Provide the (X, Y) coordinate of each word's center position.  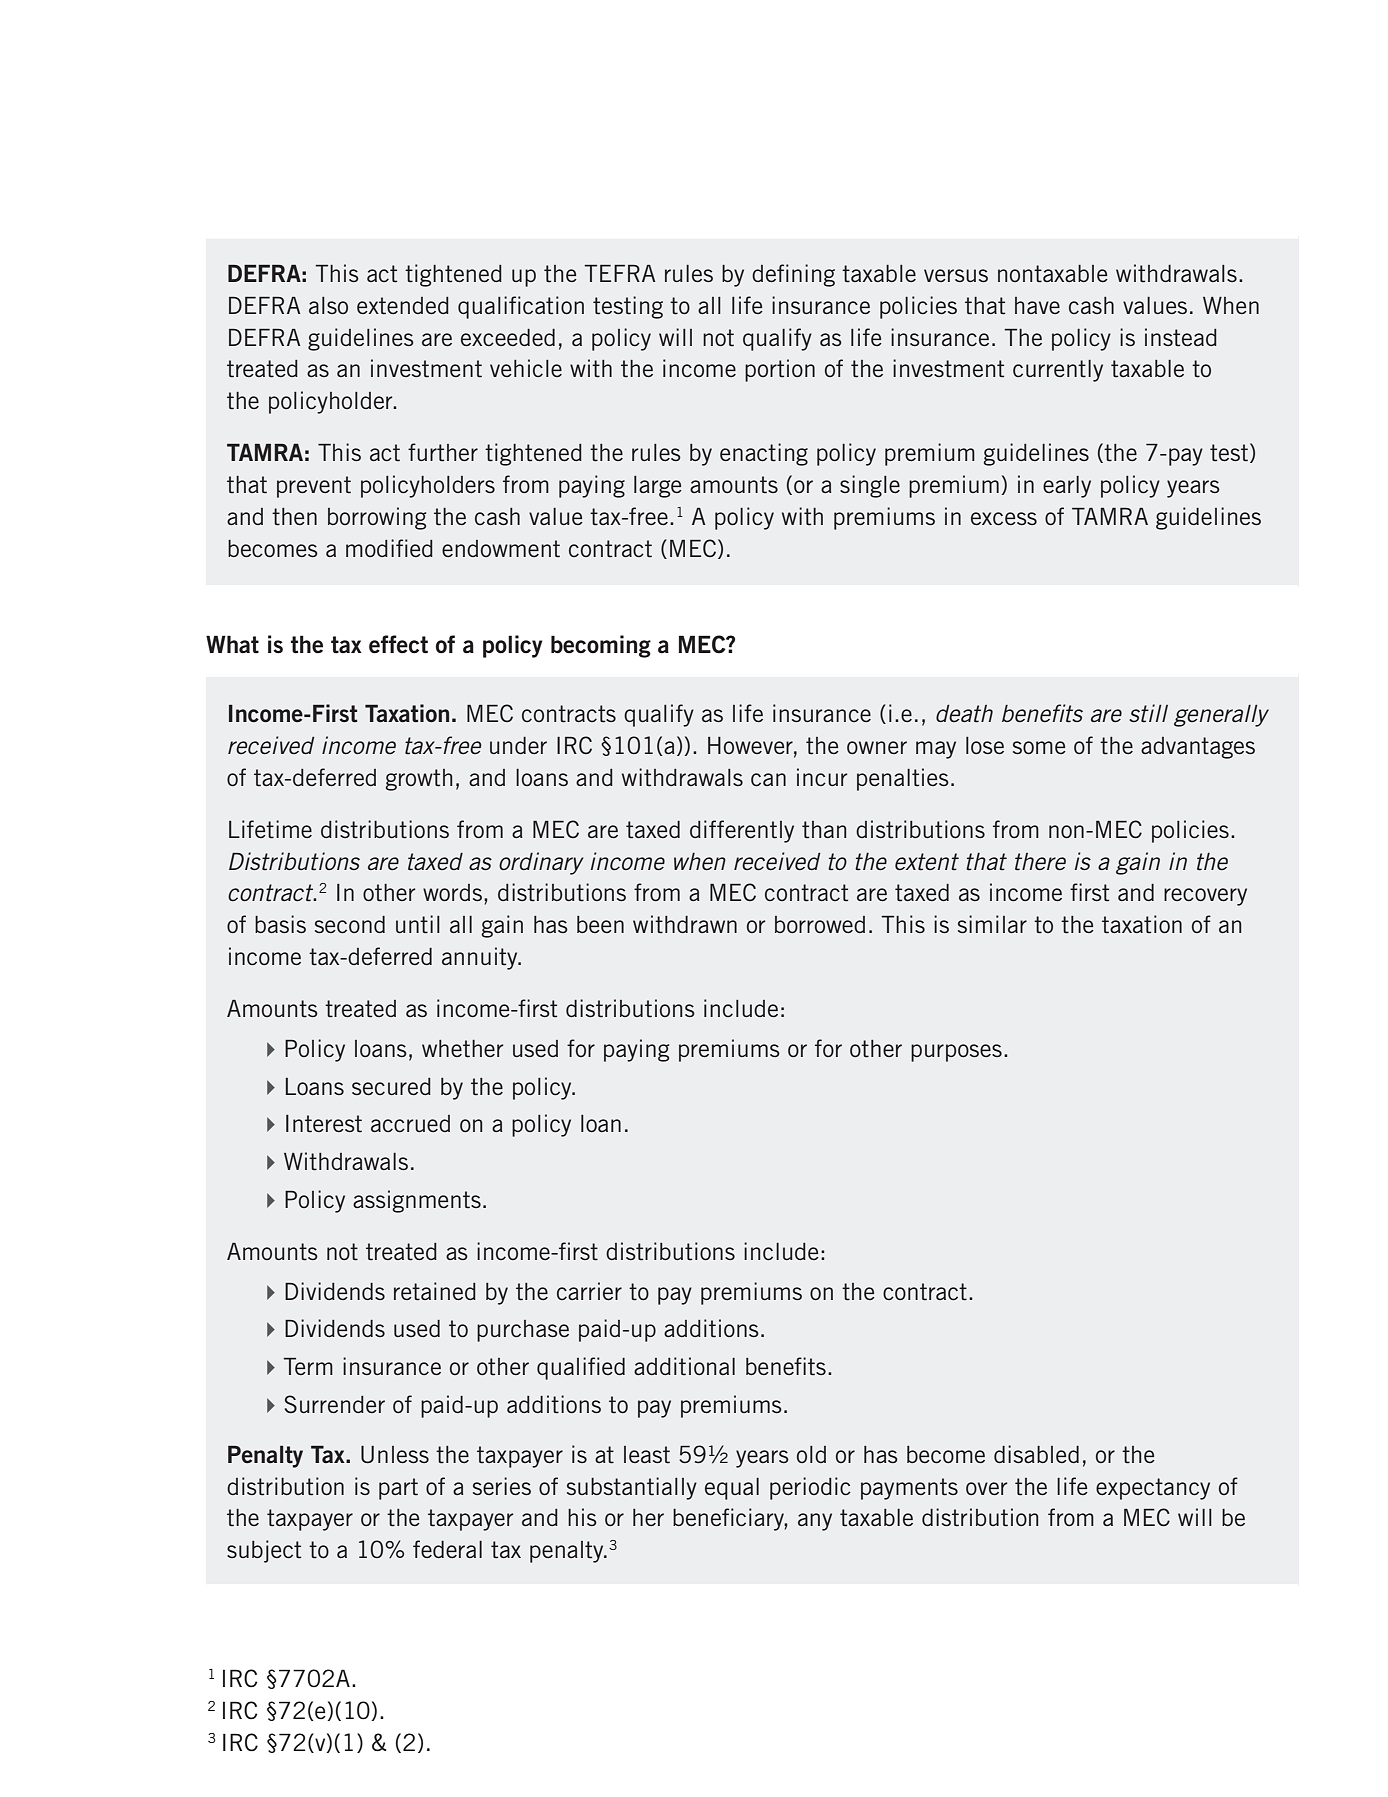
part (398, 1489)
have (1037, 305)
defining (793, 275)
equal (732, 1489)
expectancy (1153, 1489)
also (328, 305)
